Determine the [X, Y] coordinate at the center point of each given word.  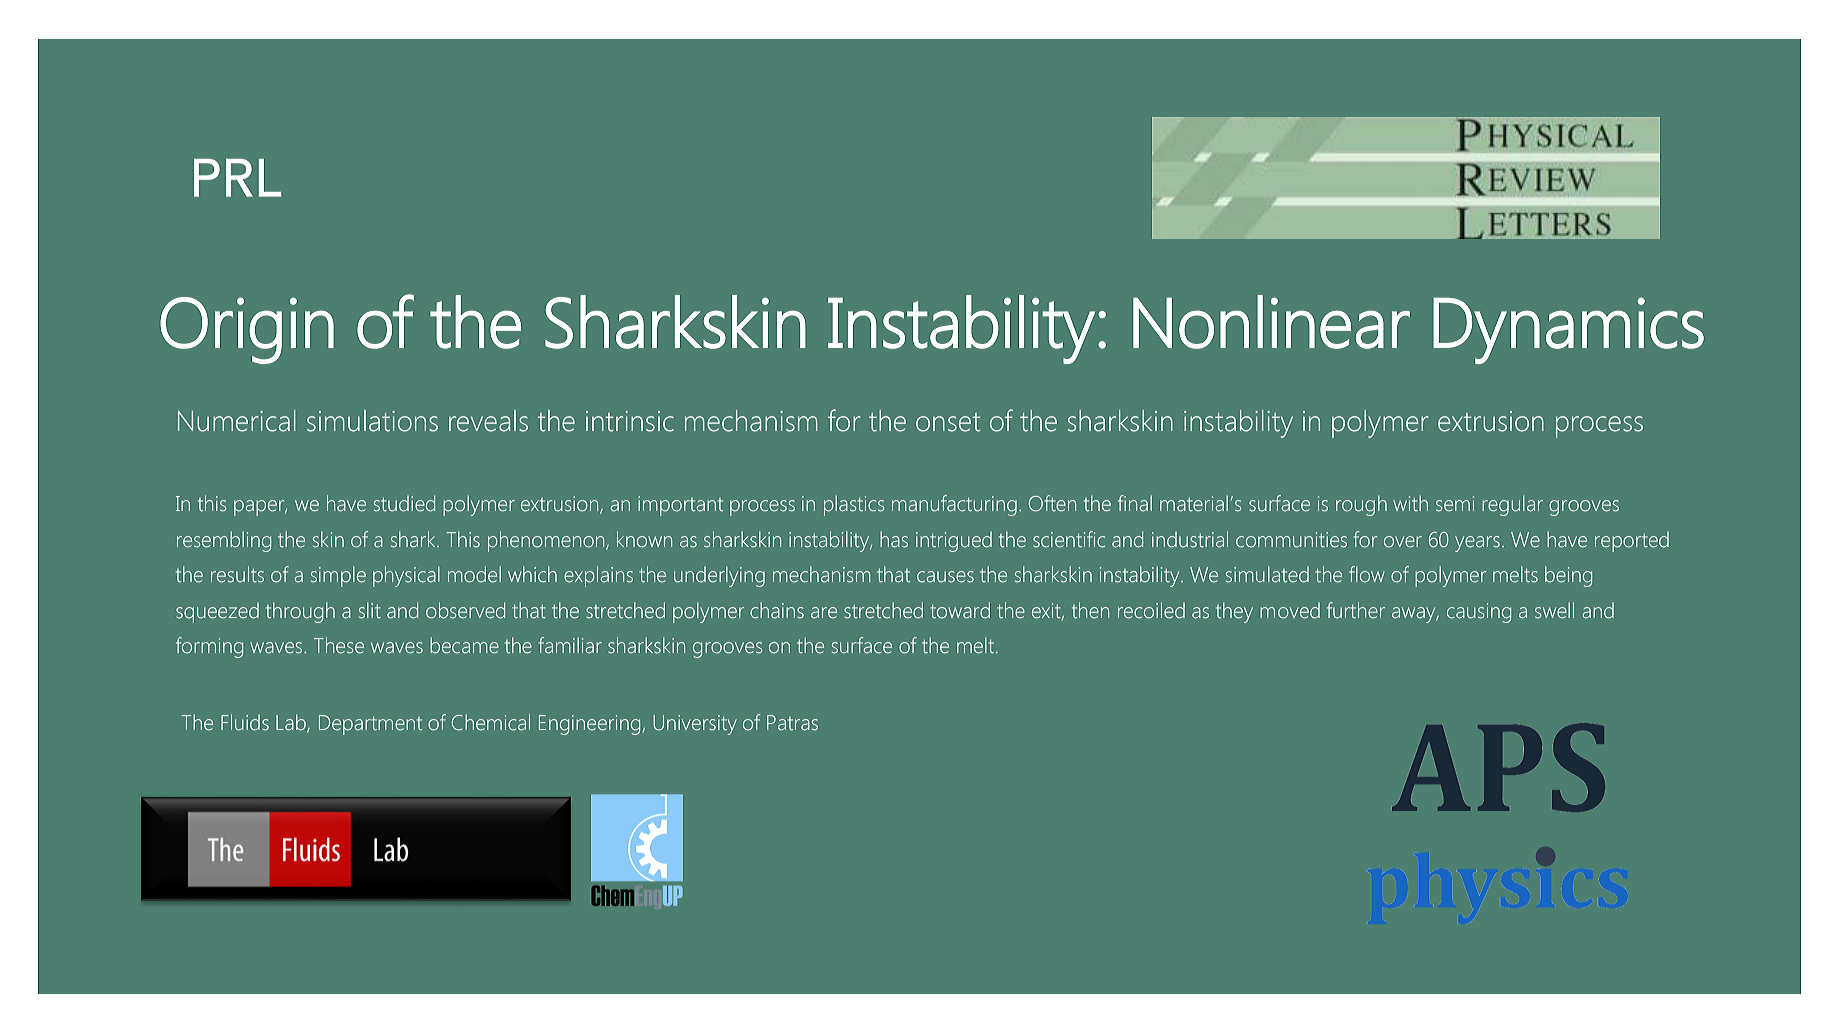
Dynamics [1568, 331]
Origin [247, 330]
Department [370, 725]
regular [1512, 505]
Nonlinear [1271, 322]
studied [404, 503]
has [894, 539]
